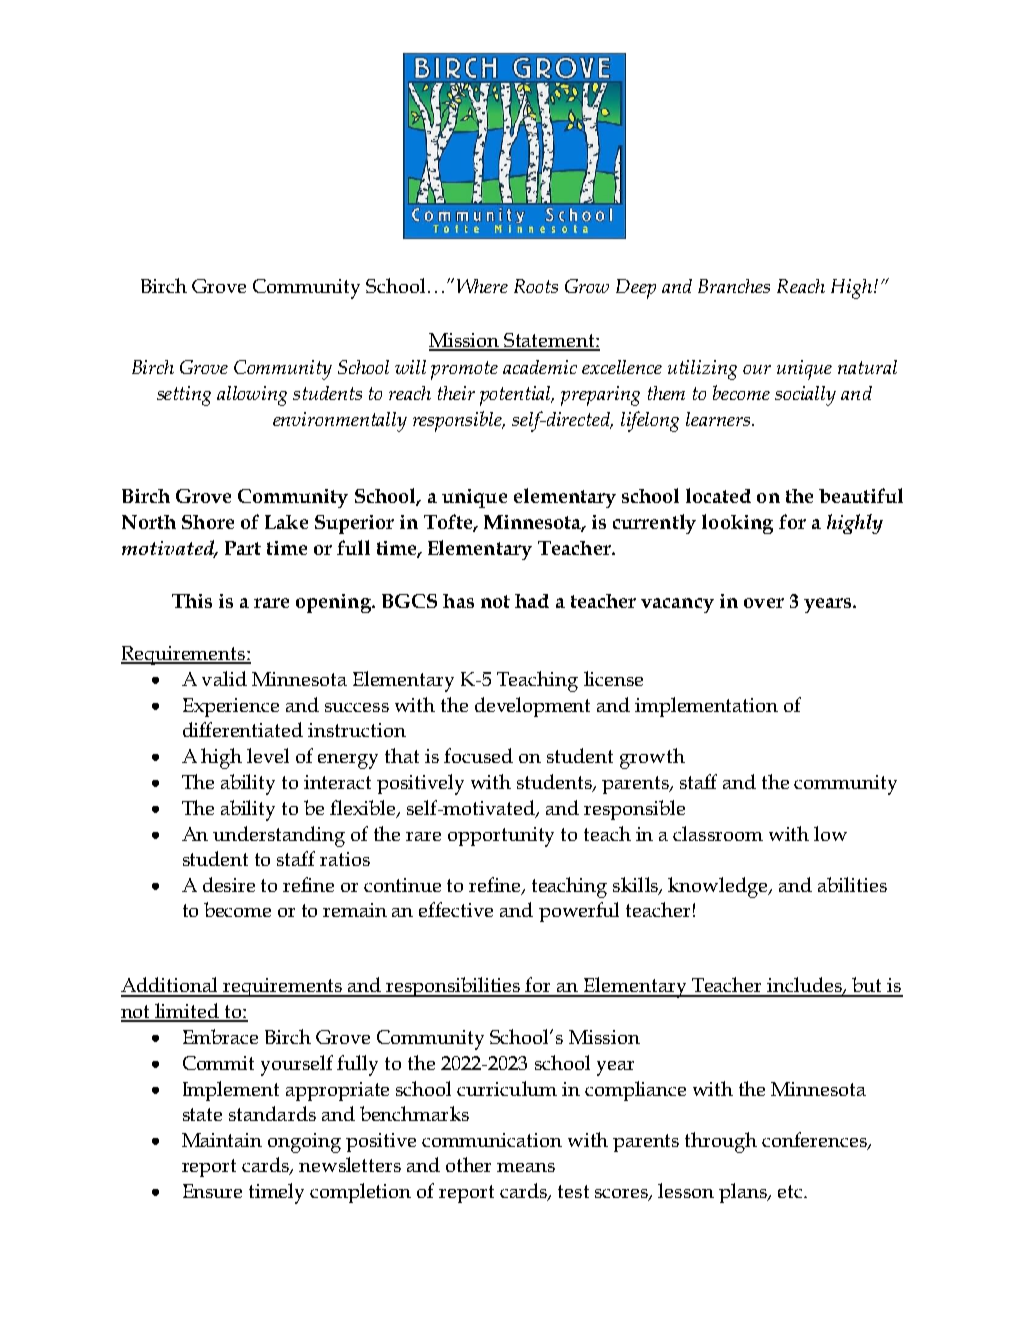 The image size is (1029, 1332). What do you see at coordinates (222, 1140) in the screenshot?
I see `Maintain` at bounding box center [222, 1140].
